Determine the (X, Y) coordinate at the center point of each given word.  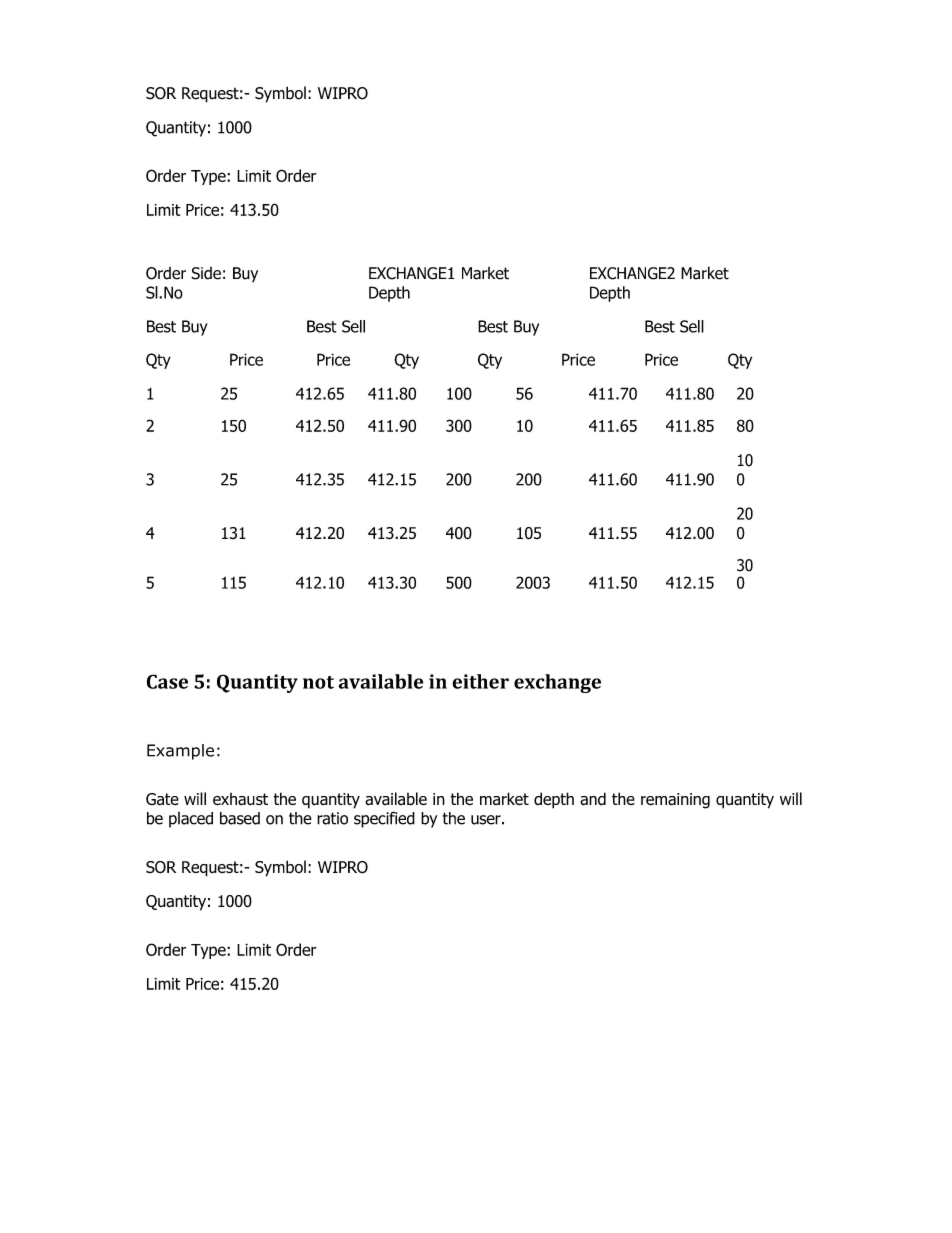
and (593, 799)
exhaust (240, 799)
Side (206, 273)
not (318, 682)
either (480, 681)
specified (384, 819)
